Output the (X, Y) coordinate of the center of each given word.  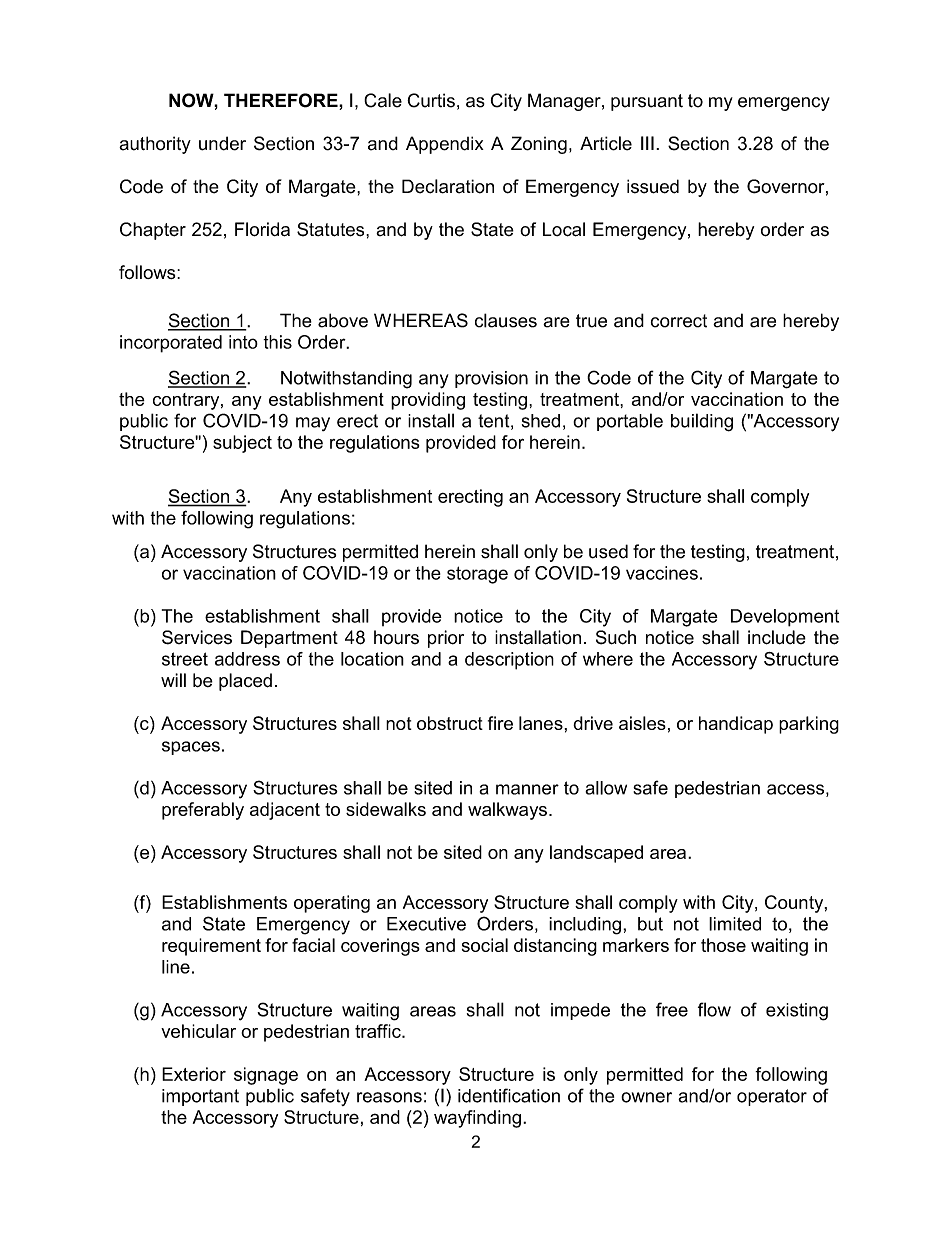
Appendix (445, 145)
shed (541, 421)
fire (500, 723)
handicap (736, 725)
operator (772, 1097)
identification (509, 1095)
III (647, 143)
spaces (191, 748)
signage (266, 1076)
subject (242, 444)
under (222, 143)
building (702, 422)
